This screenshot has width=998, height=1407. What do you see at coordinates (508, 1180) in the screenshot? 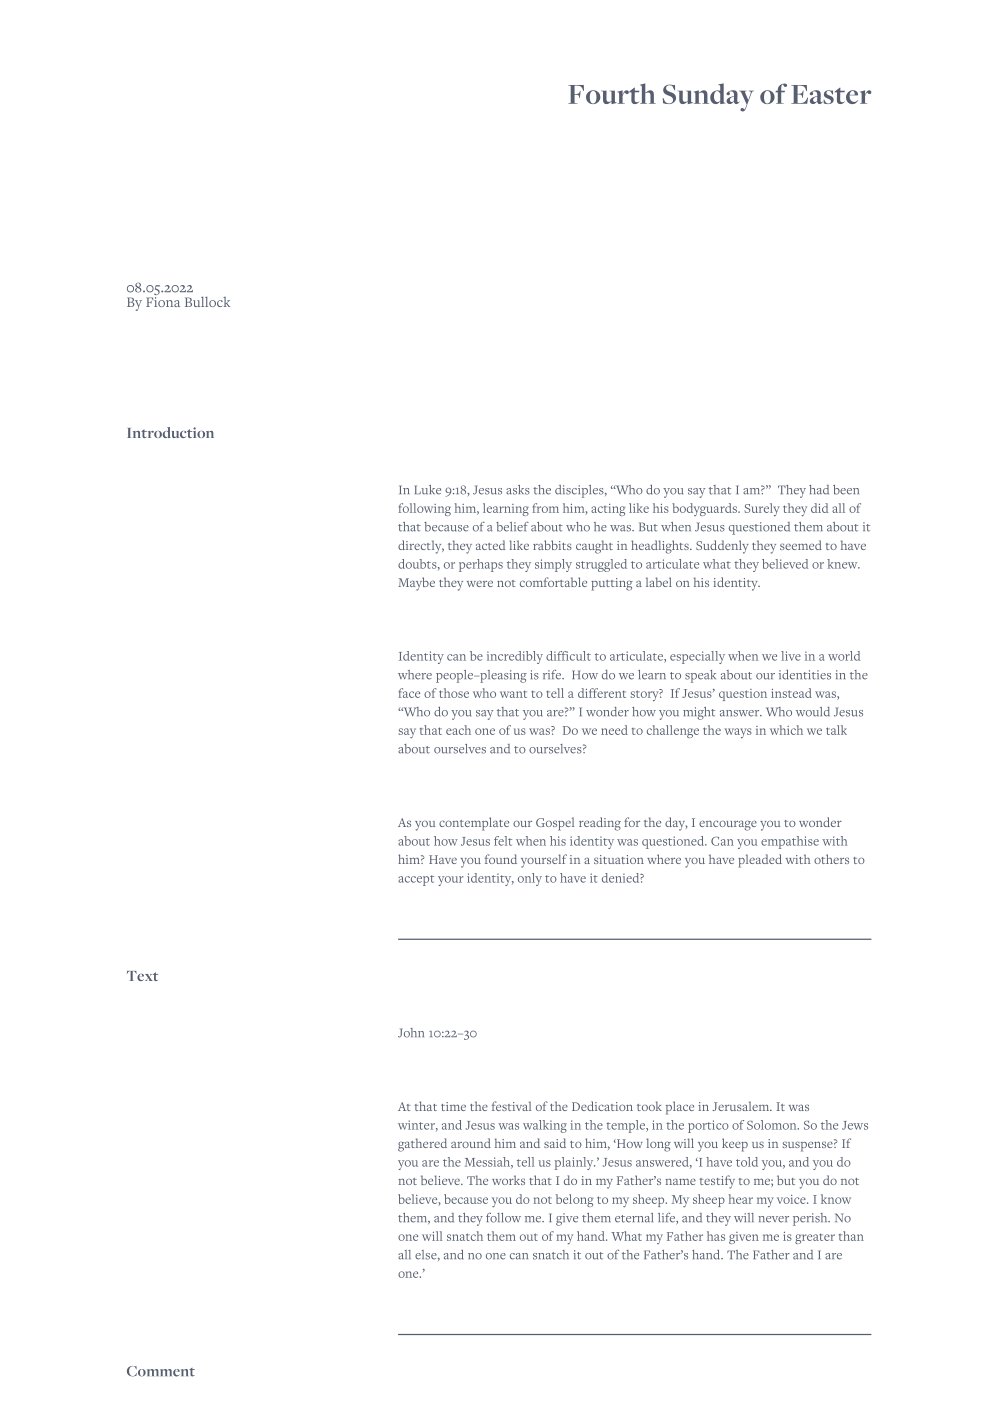
I see `works` at bounding box center [508, 1180].
